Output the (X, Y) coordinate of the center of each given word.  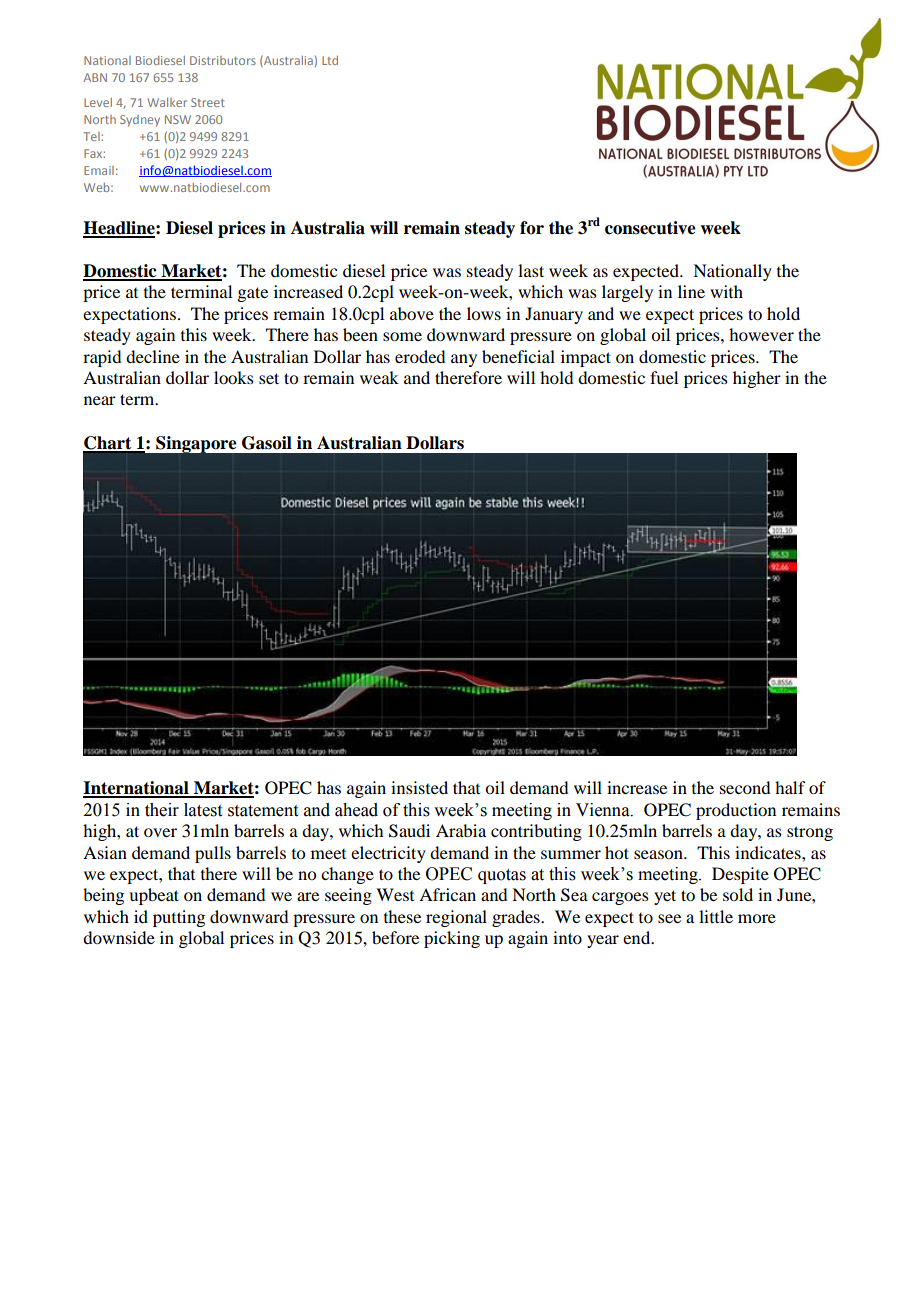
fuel (664, 377)
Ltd (330, 60)
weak (379, 377)
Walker (167, 102)
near (100, 400)
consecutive (650, 228)
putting (179, 918)
